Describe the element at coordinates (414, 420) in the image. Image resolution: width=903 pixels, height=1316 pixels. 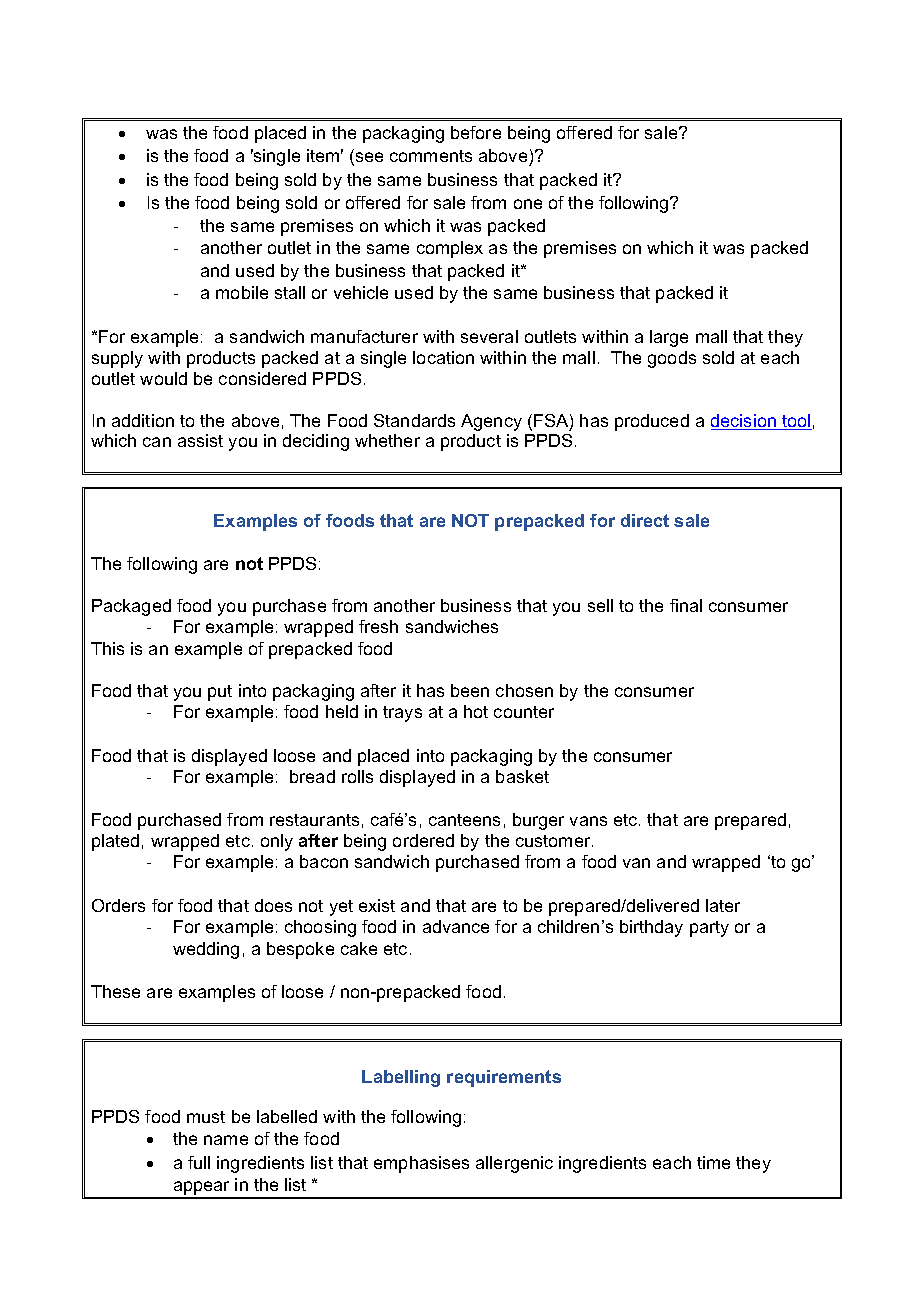
I see `Standards` at that location.
